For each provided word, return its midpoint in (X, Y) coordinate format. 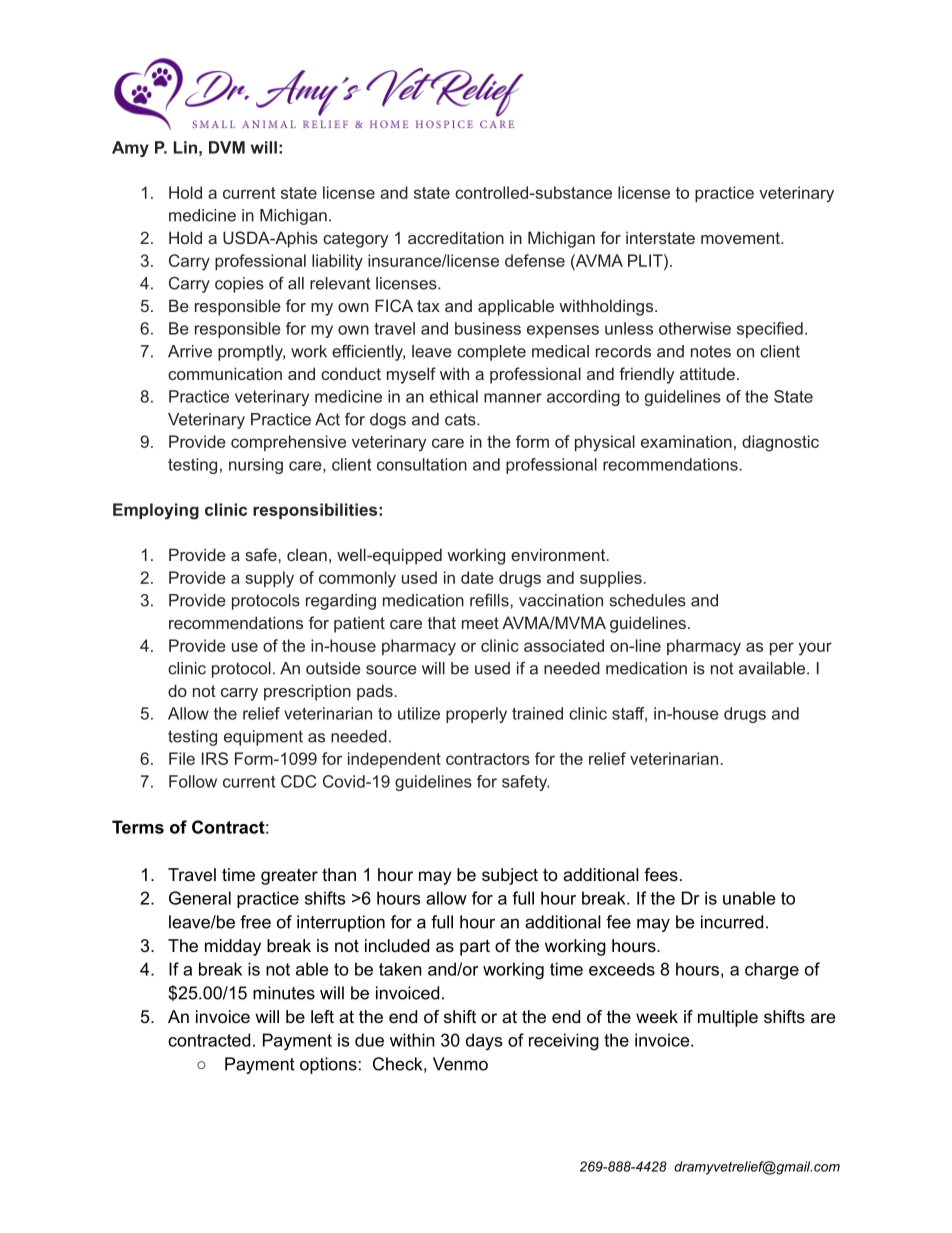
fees (661, 874)
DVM (227, 147)
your (815, 649)
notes (711, 351)
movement (741, 238)
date (477, 577)
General (200, 898)
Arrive (190, 351)
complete (491, 353)
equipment (263, 738)
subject (510, 876)
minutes (284, 993)
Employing (156, 511)
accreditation (456, 237)
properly (476, 715)
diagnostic (780, 443)
